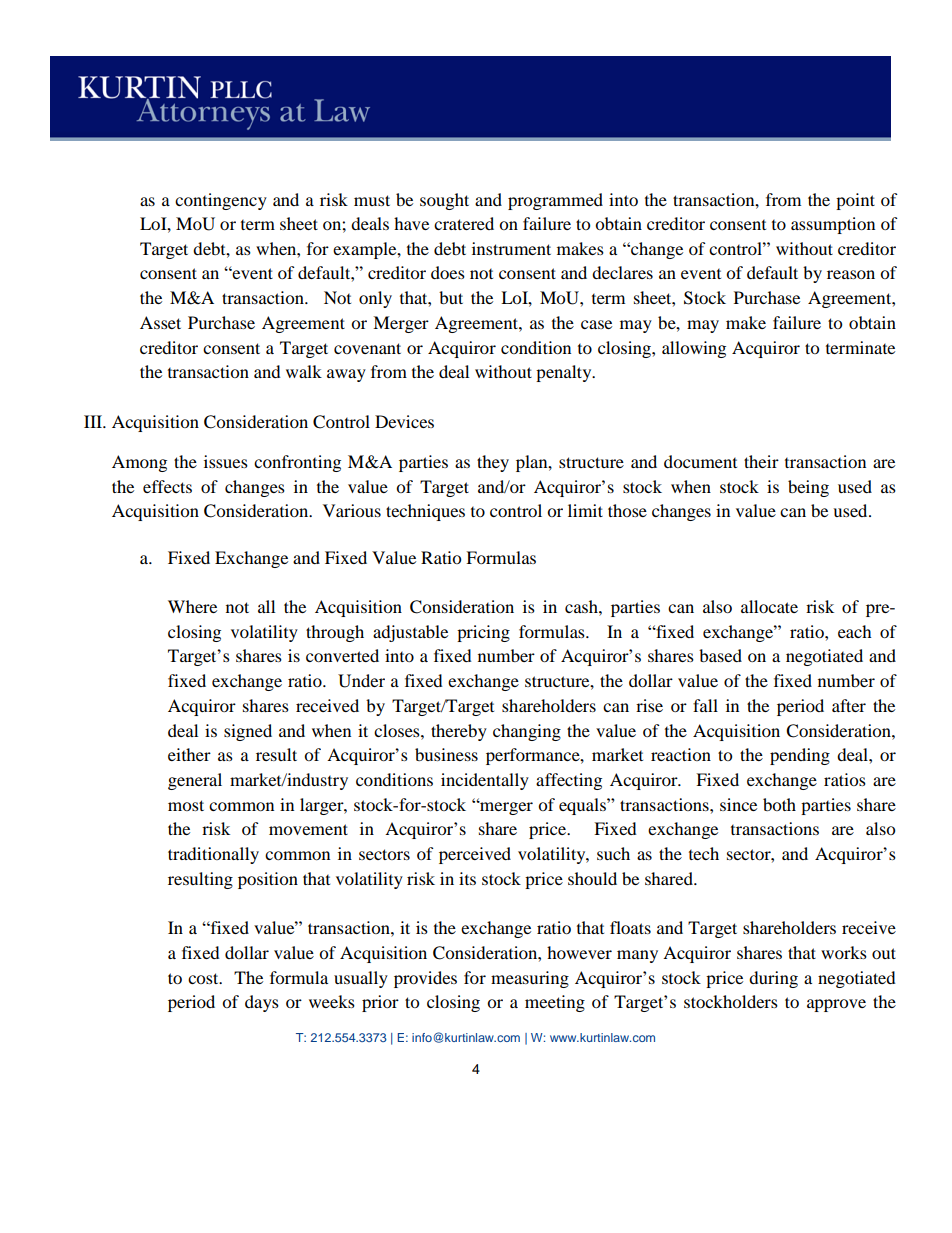  Describe the element at coordinates (769, 606) in the screenshot. I see `allocate` at that location.
